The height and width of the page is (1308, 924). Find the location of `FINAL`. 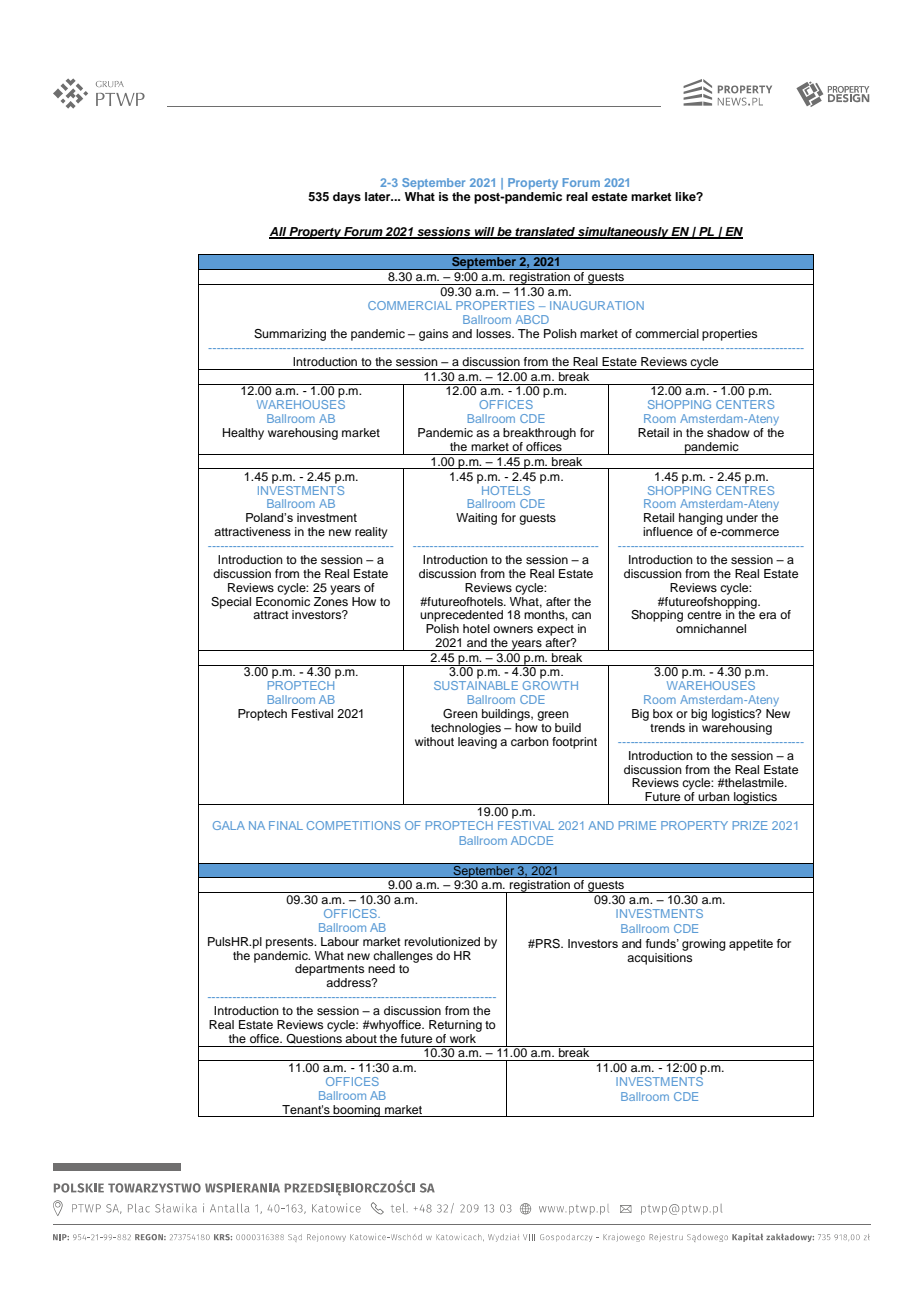

FINAL is located at coordinates (286, 825).
